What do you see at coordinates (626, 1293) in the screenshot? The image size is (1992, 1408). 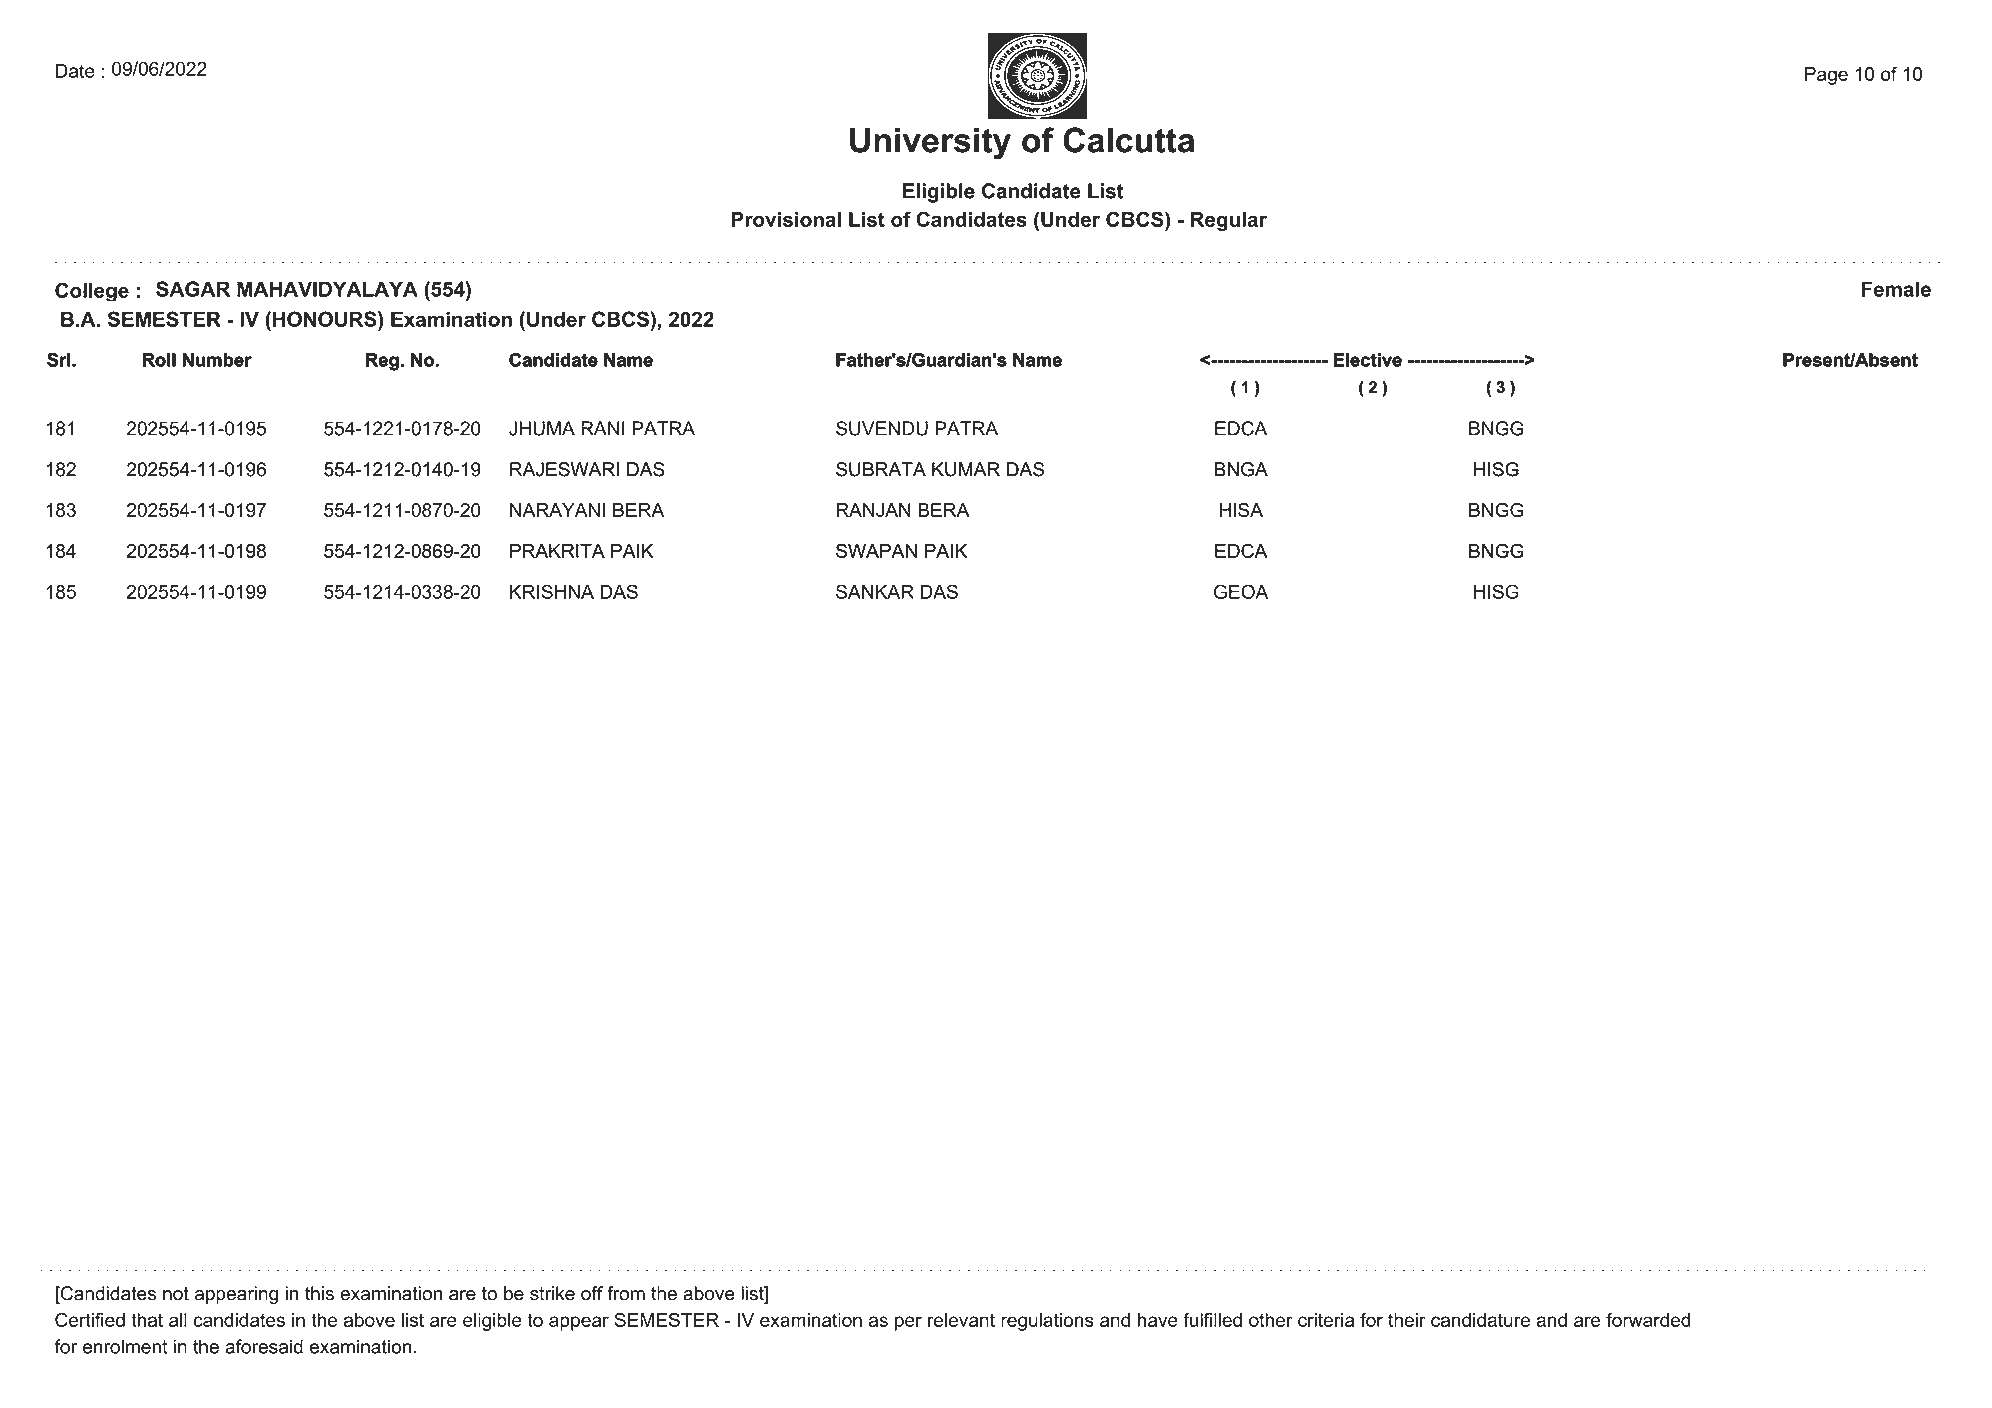 I see `from` at bounding box center [626, 1293].
